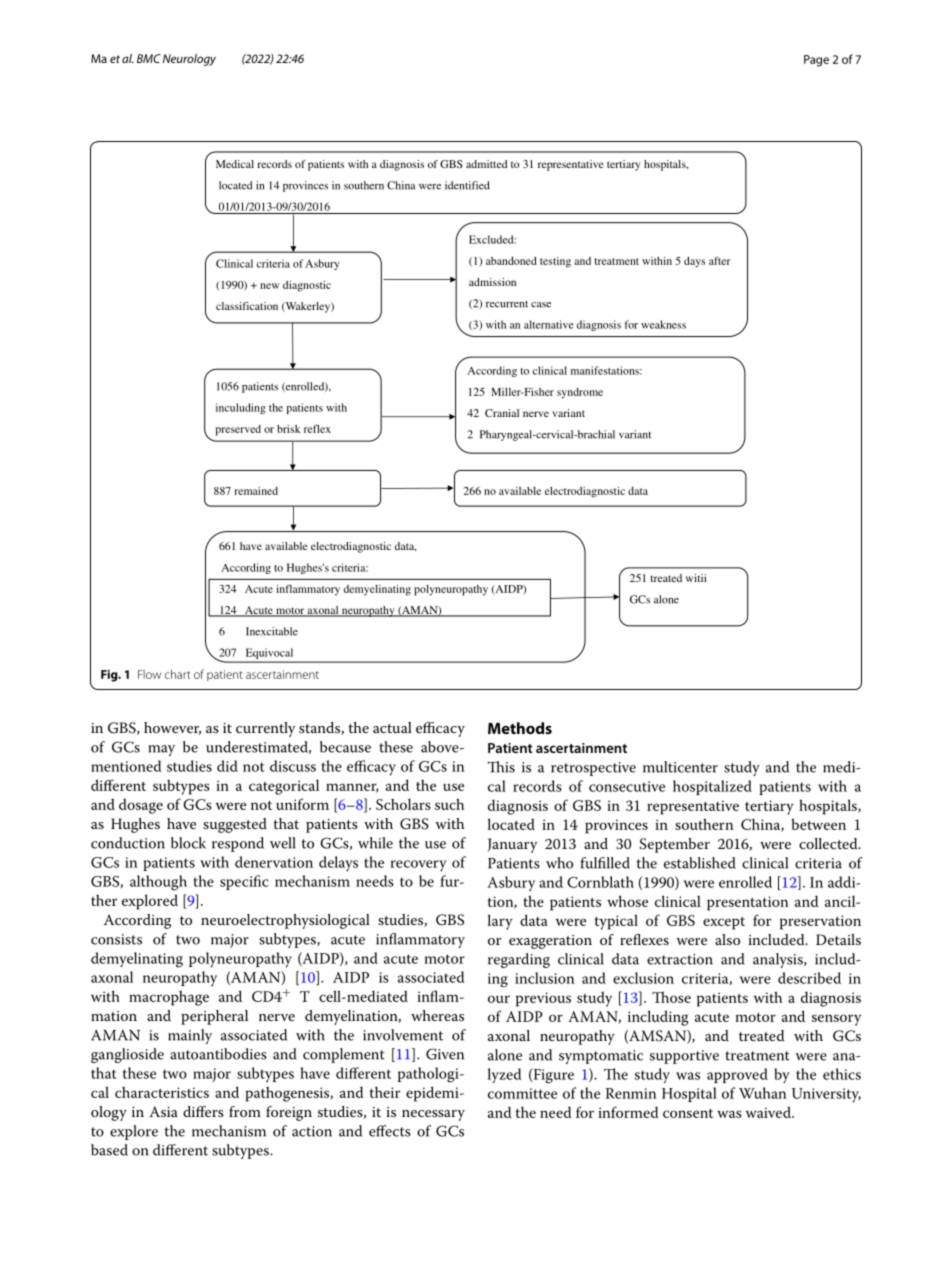 Image resolution: width=952 pixels, height=1265 pixels. I want to click on admitted, so click(486, 164).
